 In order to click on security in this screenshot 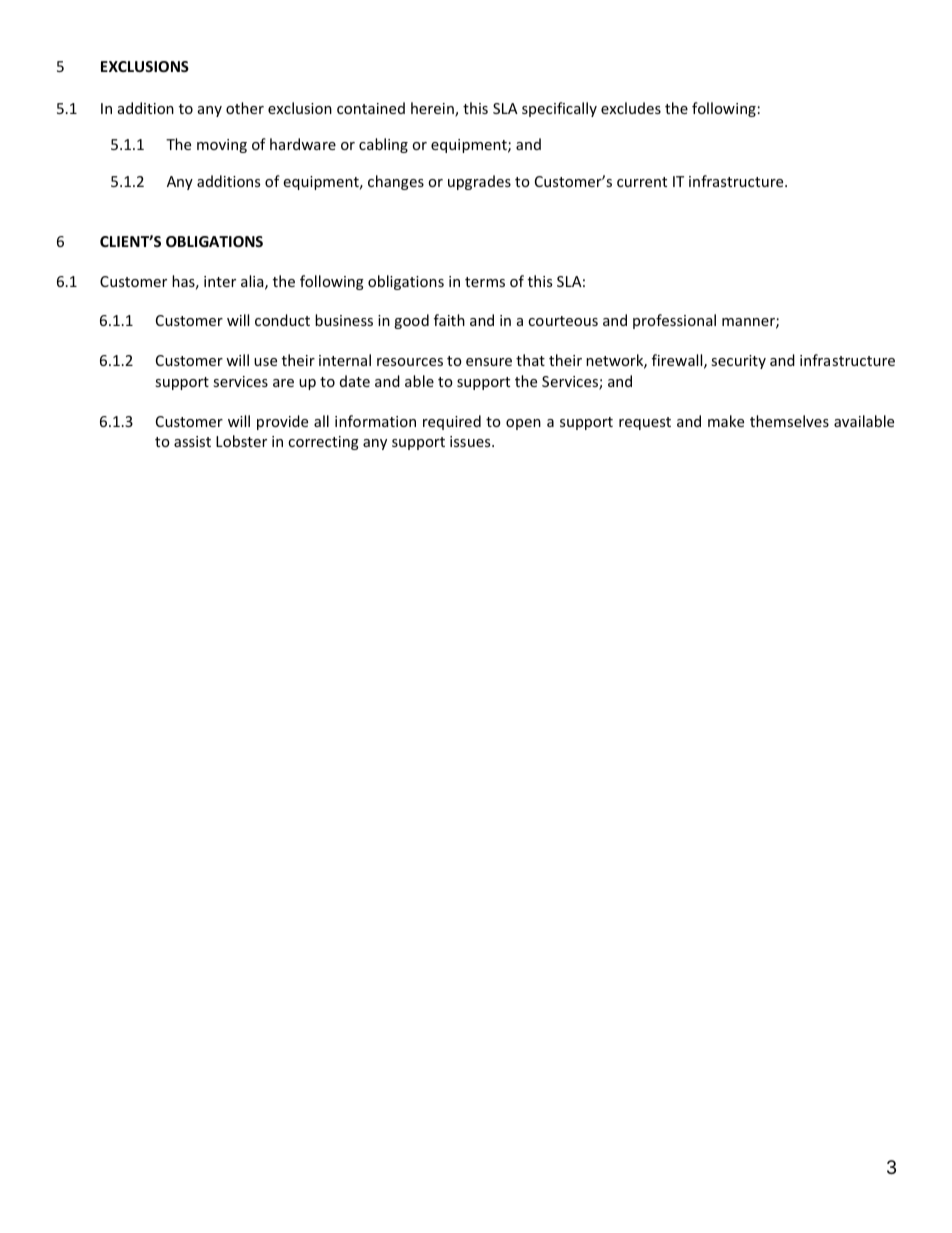, I will do `click(738, 362)`.
